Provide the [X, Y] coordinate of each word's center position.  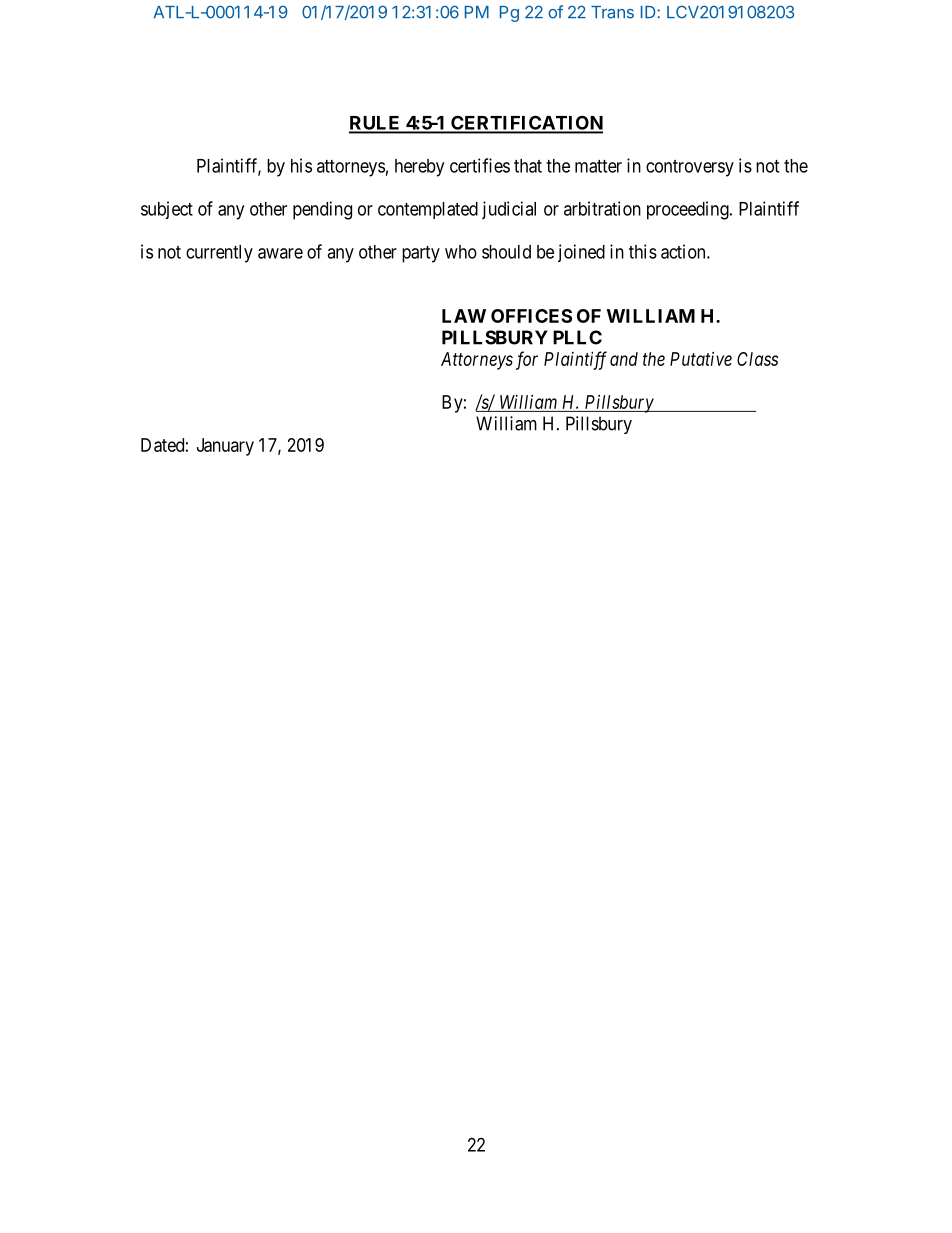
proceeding [689, 210]
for [527, 360]
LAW [464, 316]
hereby [419, 168]
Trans [612, 12]
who [461, 252]
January [225, 447]
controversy [690, 168]
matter [598, 166]
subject [167, 210]
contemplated [428, 210]
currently [219, 254]
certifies [480, 165]
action [684, 251]
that [528, 166]
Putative [701, 359]
